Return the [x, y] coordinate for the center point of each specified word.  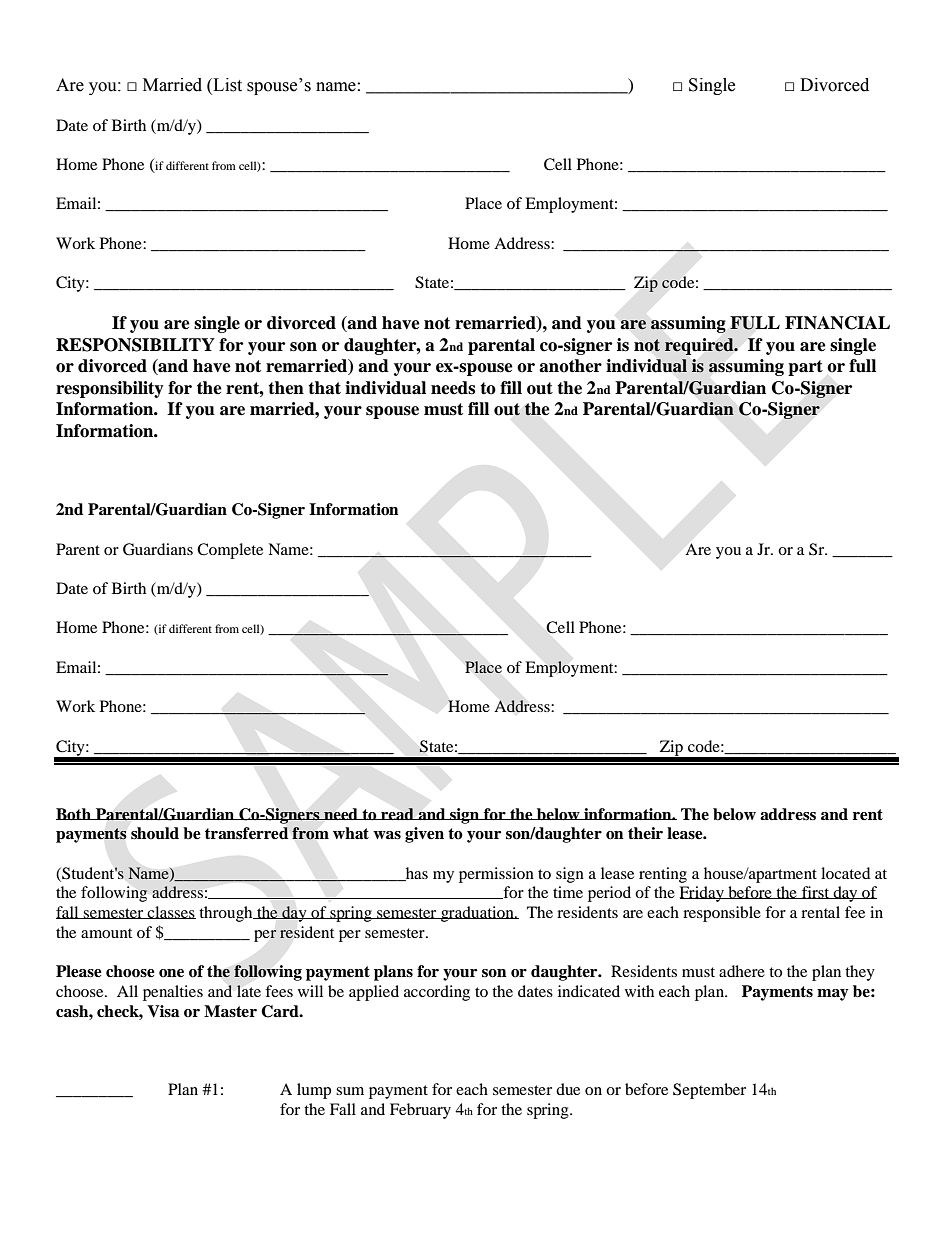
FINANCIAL [837, 323]
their [645, 833]
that [324, 388]
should [155, 833]
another [570, 366]
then [286, 388]
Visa [163, 1011]
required [700, 346]
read [397, 814]
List [226, 86]
